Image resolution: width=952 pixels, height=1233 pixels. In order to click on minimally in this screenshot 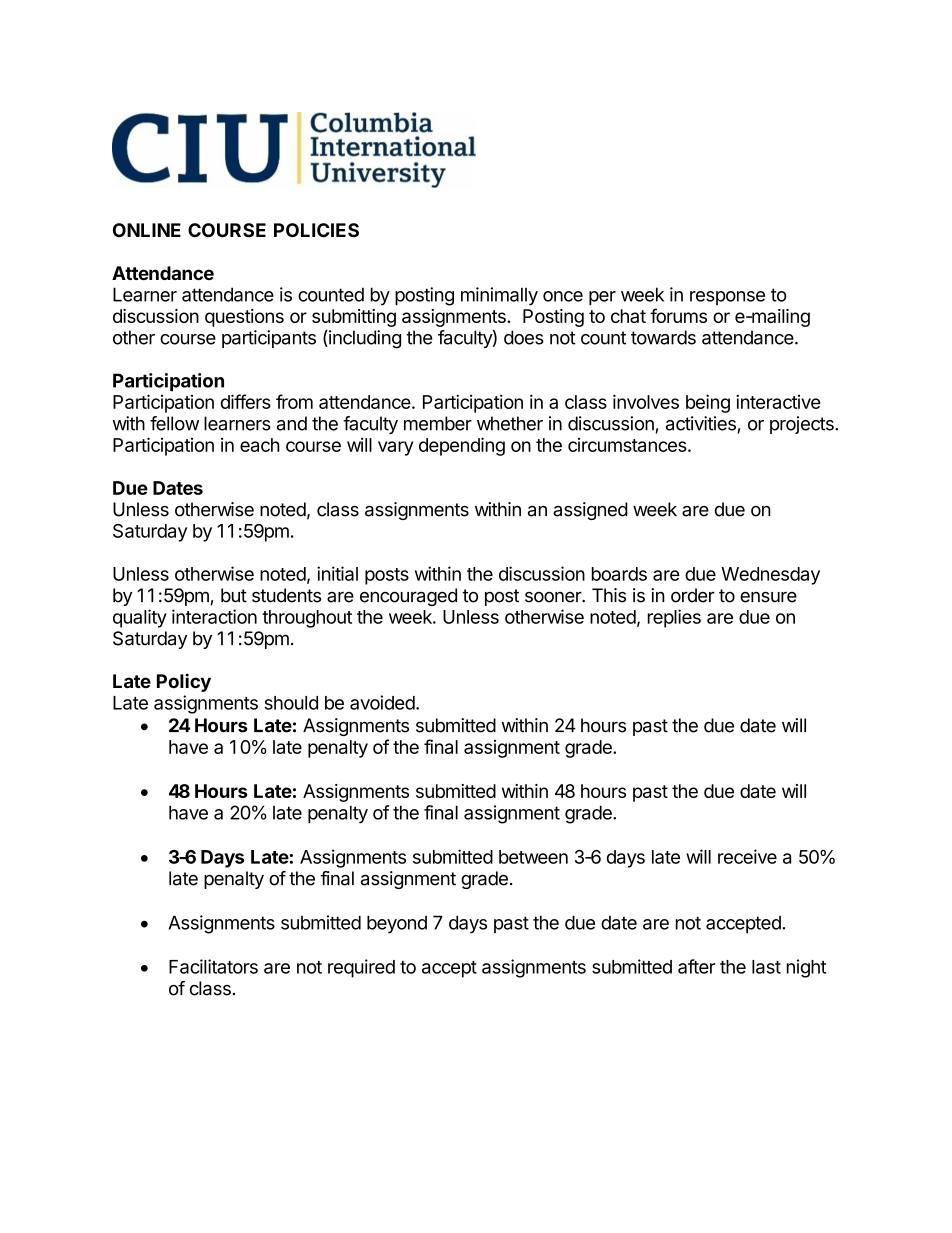, I will do `click(499, 296)`.
